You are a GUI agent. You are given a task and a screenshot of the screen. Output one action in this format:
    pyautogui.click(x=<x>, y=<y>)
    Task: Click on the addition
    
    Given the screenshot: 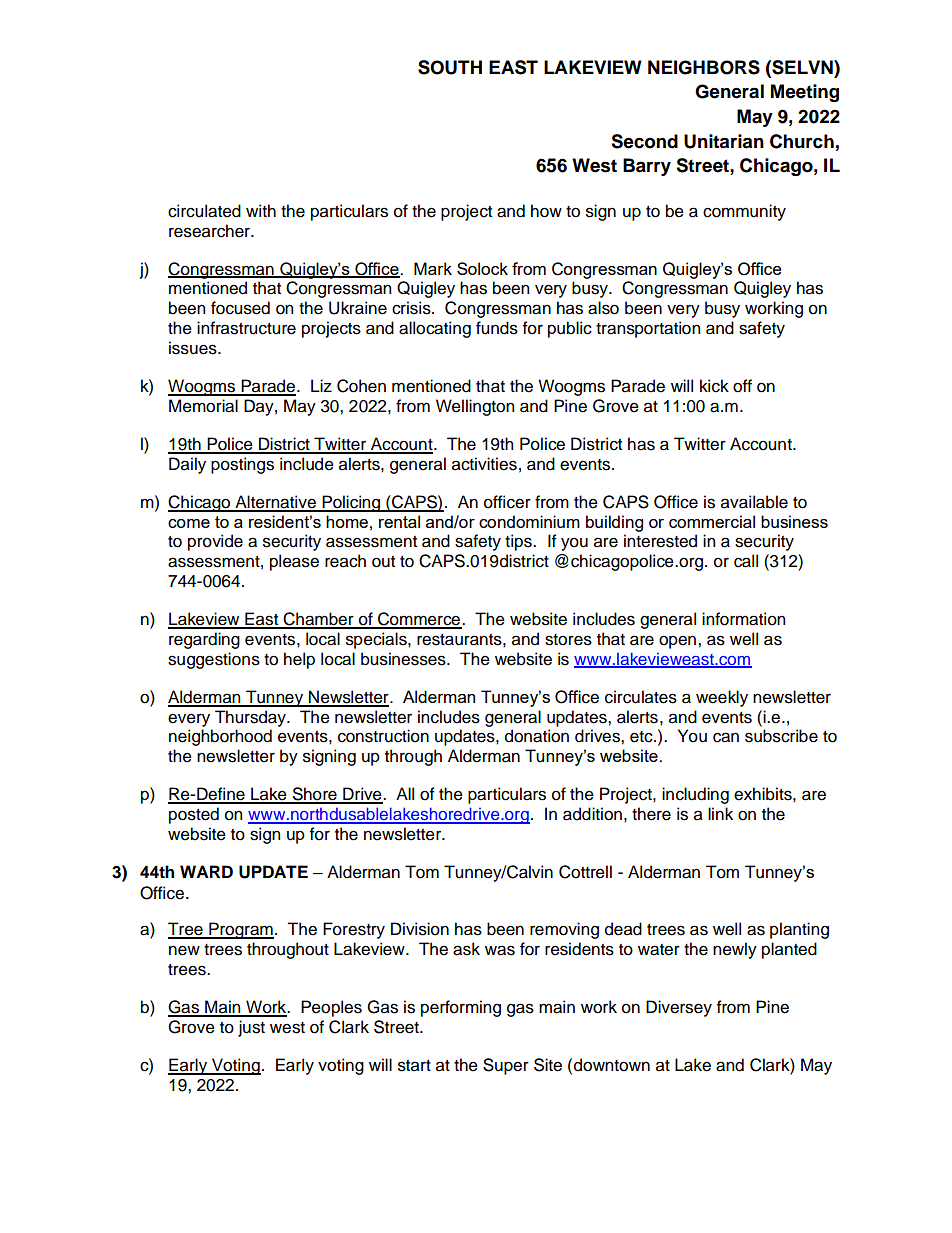 What is the action you would take?
    pyautogui.click(x=592, y=814)
